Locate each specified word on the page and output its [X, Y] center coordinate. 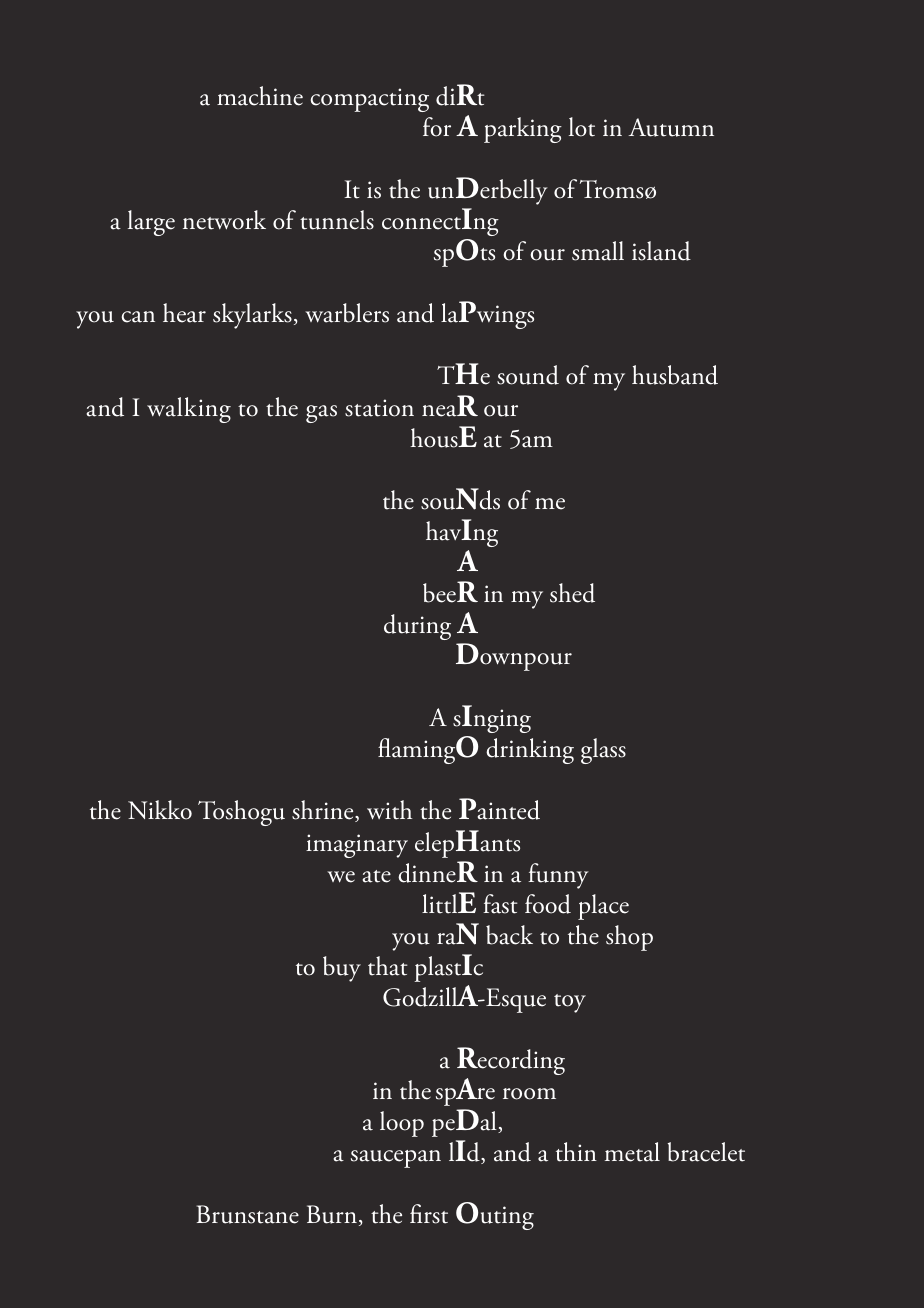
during [417, 627]
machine [260, 96]
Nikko [160, 810]
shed [572, 593]
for [437, 127]
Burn [332, 1214]
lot [582, 127]
